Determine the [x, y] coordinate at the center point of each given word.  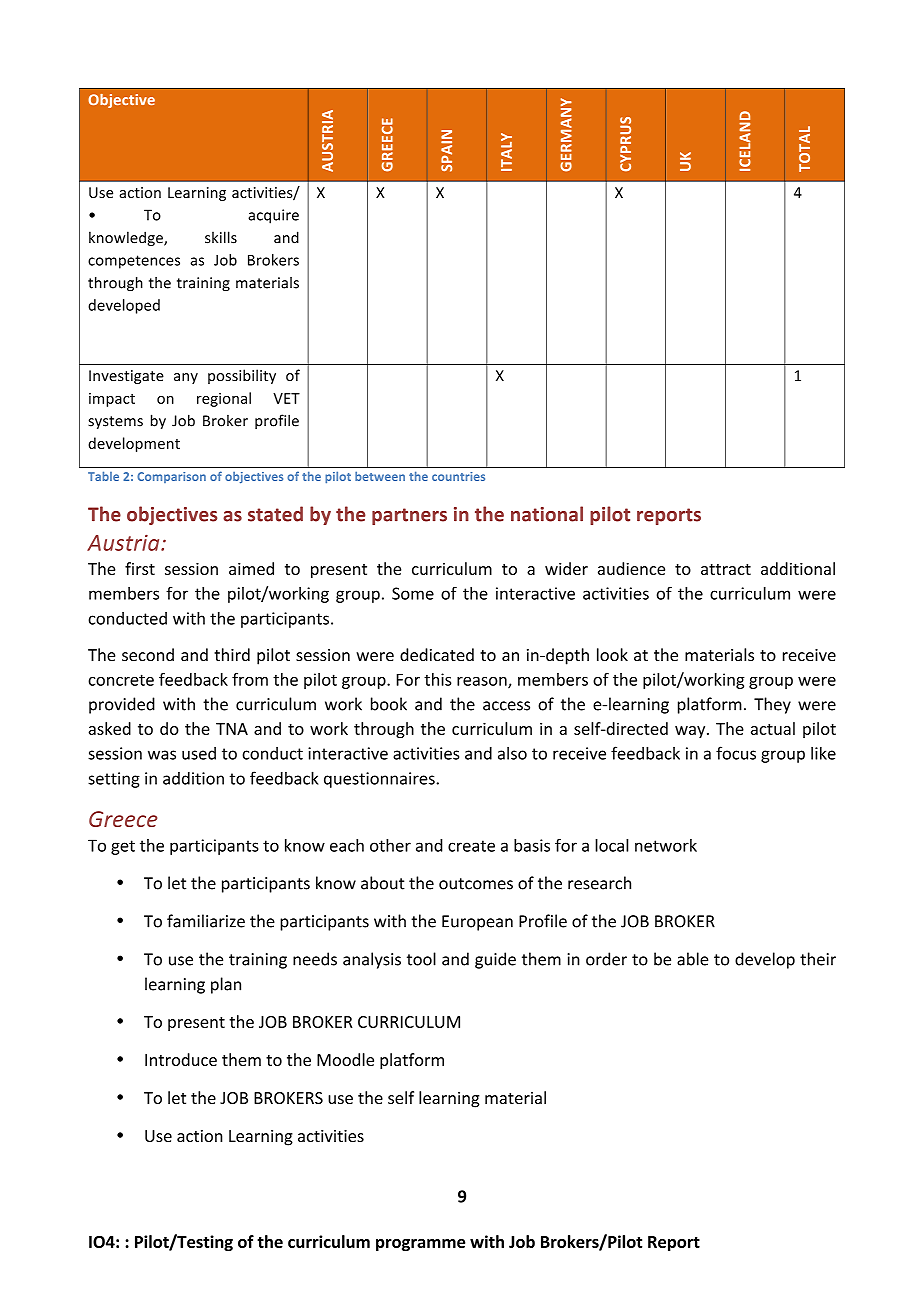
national [547, 514]
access [506, 706]
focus [736, 753]
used [199, 753]
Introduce [181, 1059]
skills [221, 237]
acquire [273, 216]
